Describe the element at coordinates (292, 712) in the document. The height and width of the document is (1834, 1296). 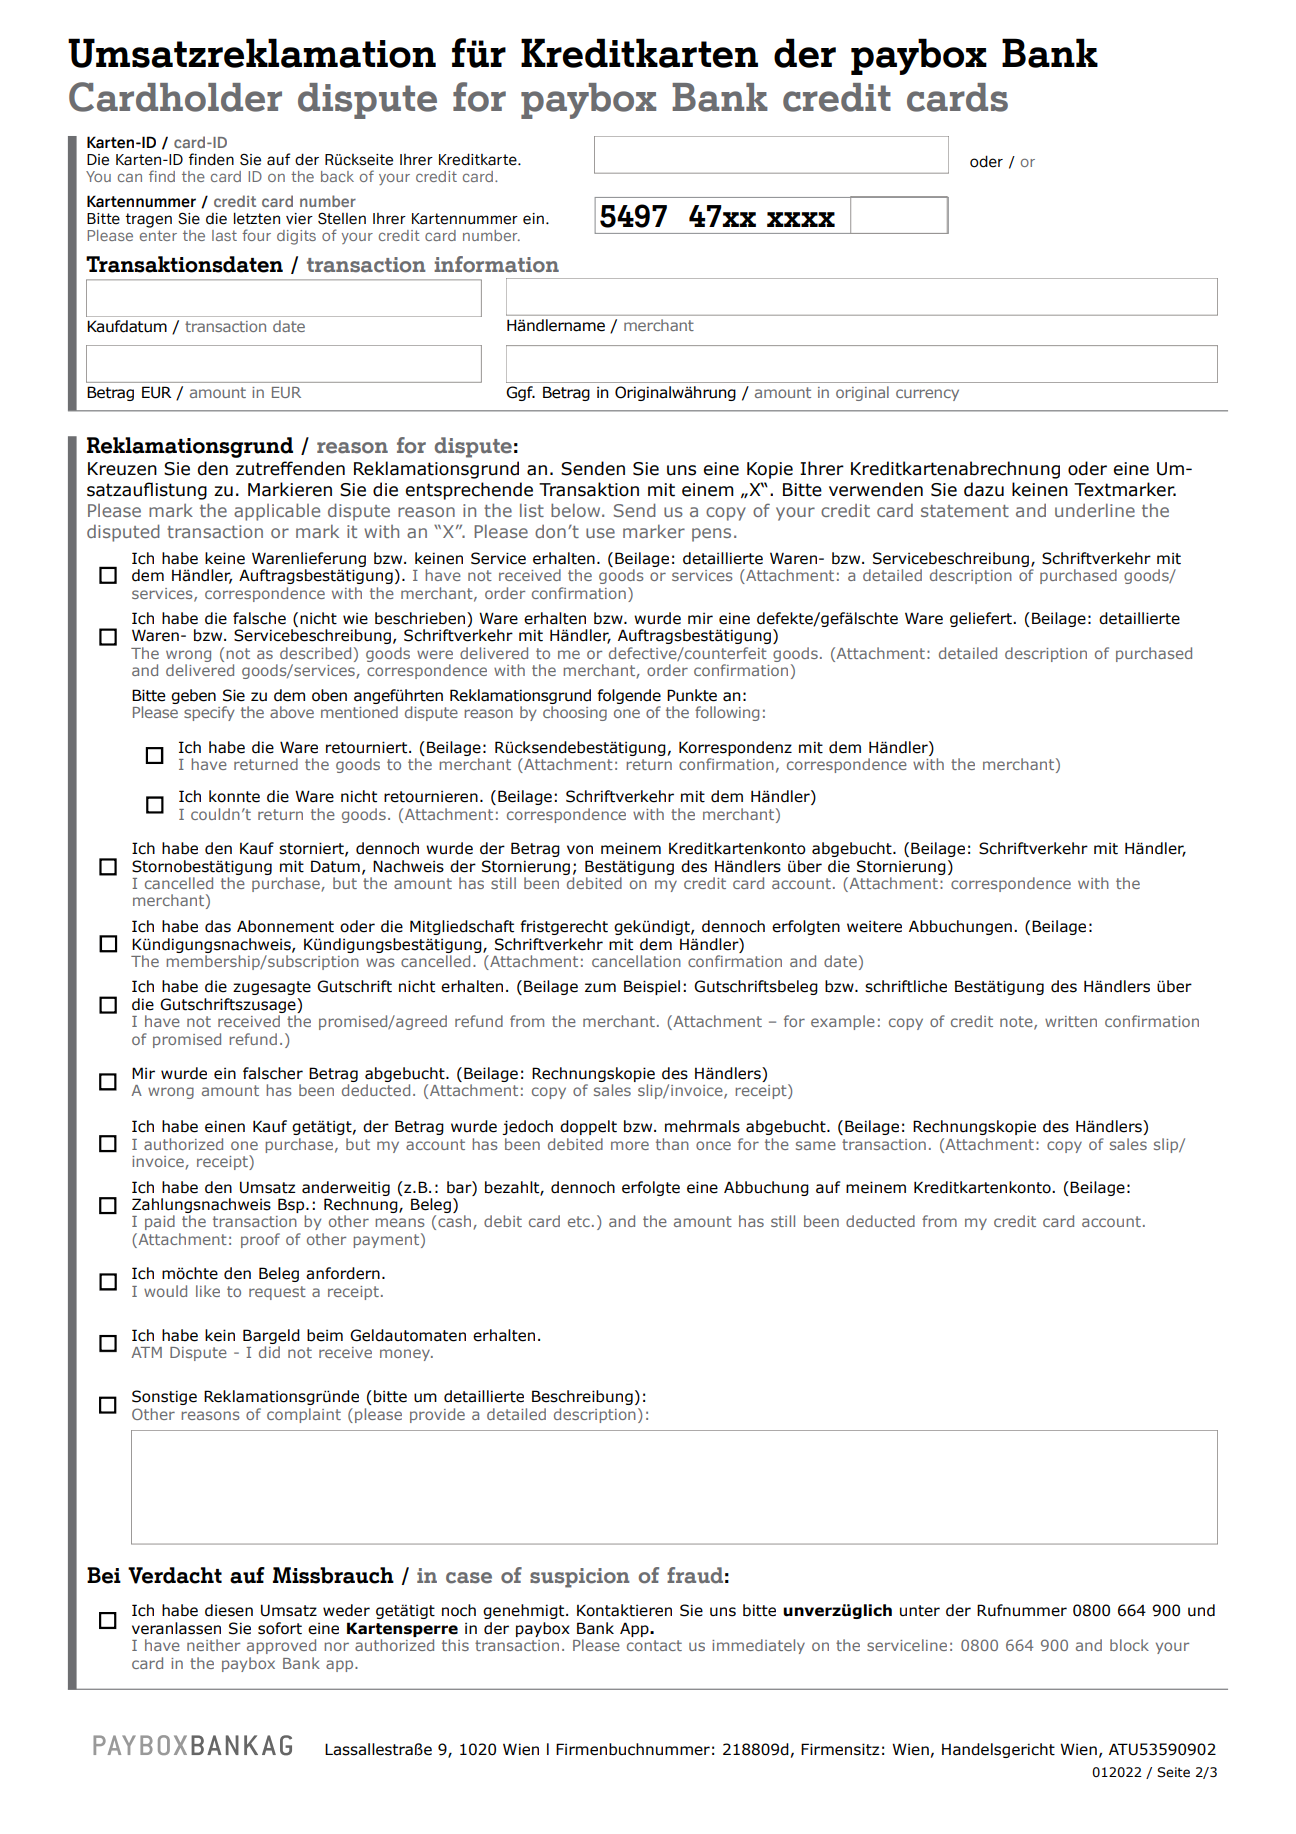
I see `above` at that location.
